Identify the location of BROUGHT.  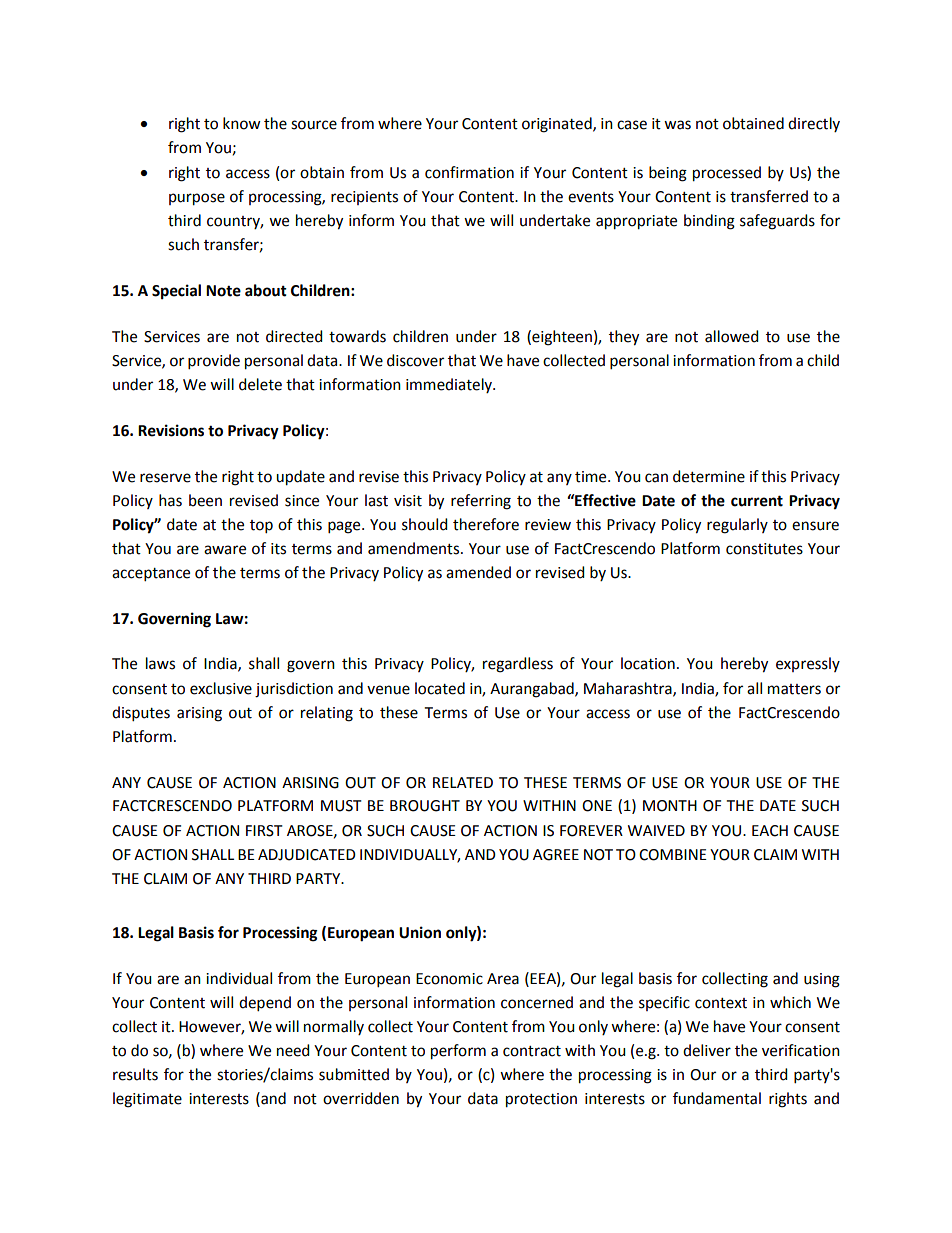
(425, 806).
